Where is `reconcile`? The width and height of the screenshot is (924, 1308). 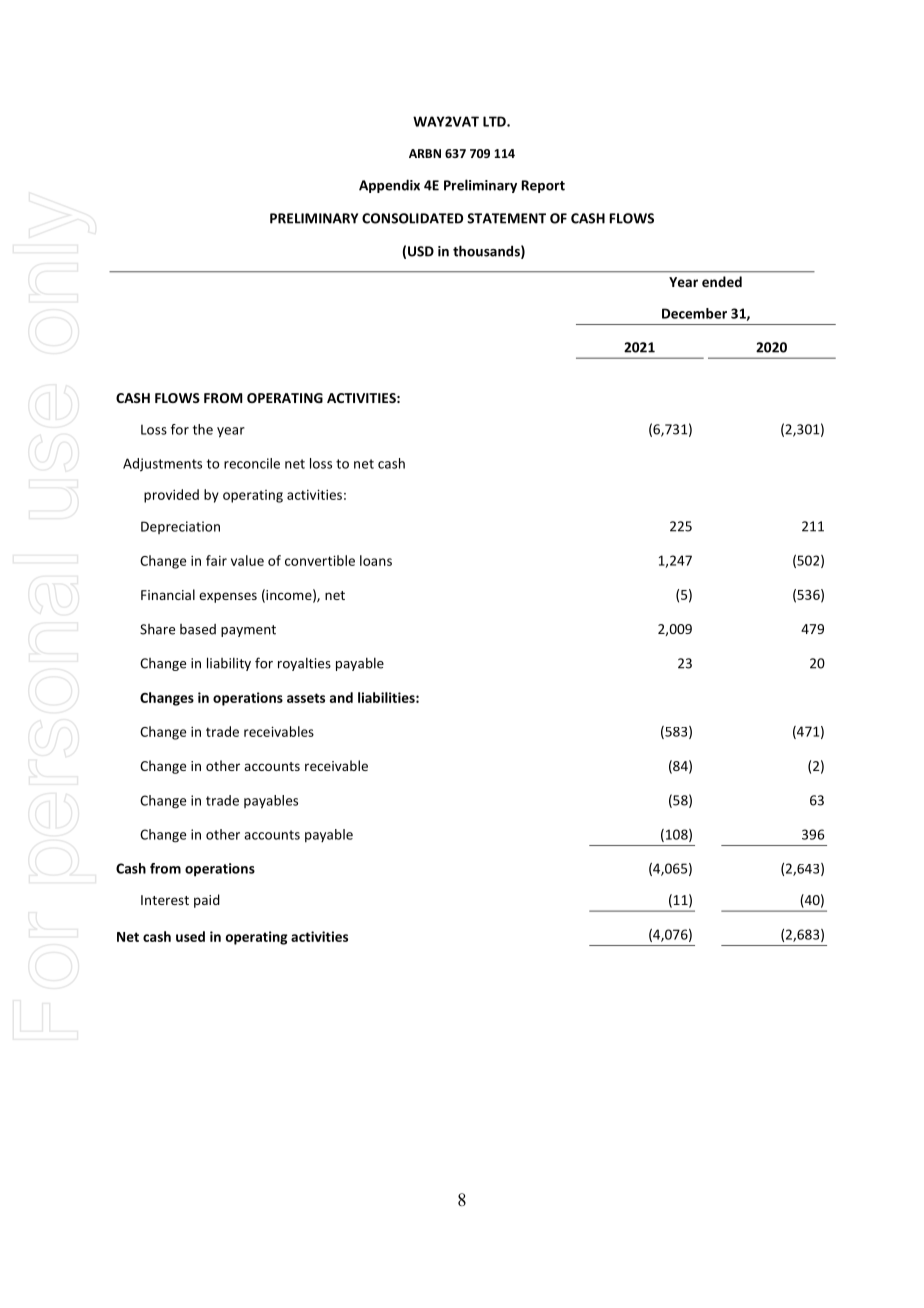 reconcile is located at coordinates (252, 463).
